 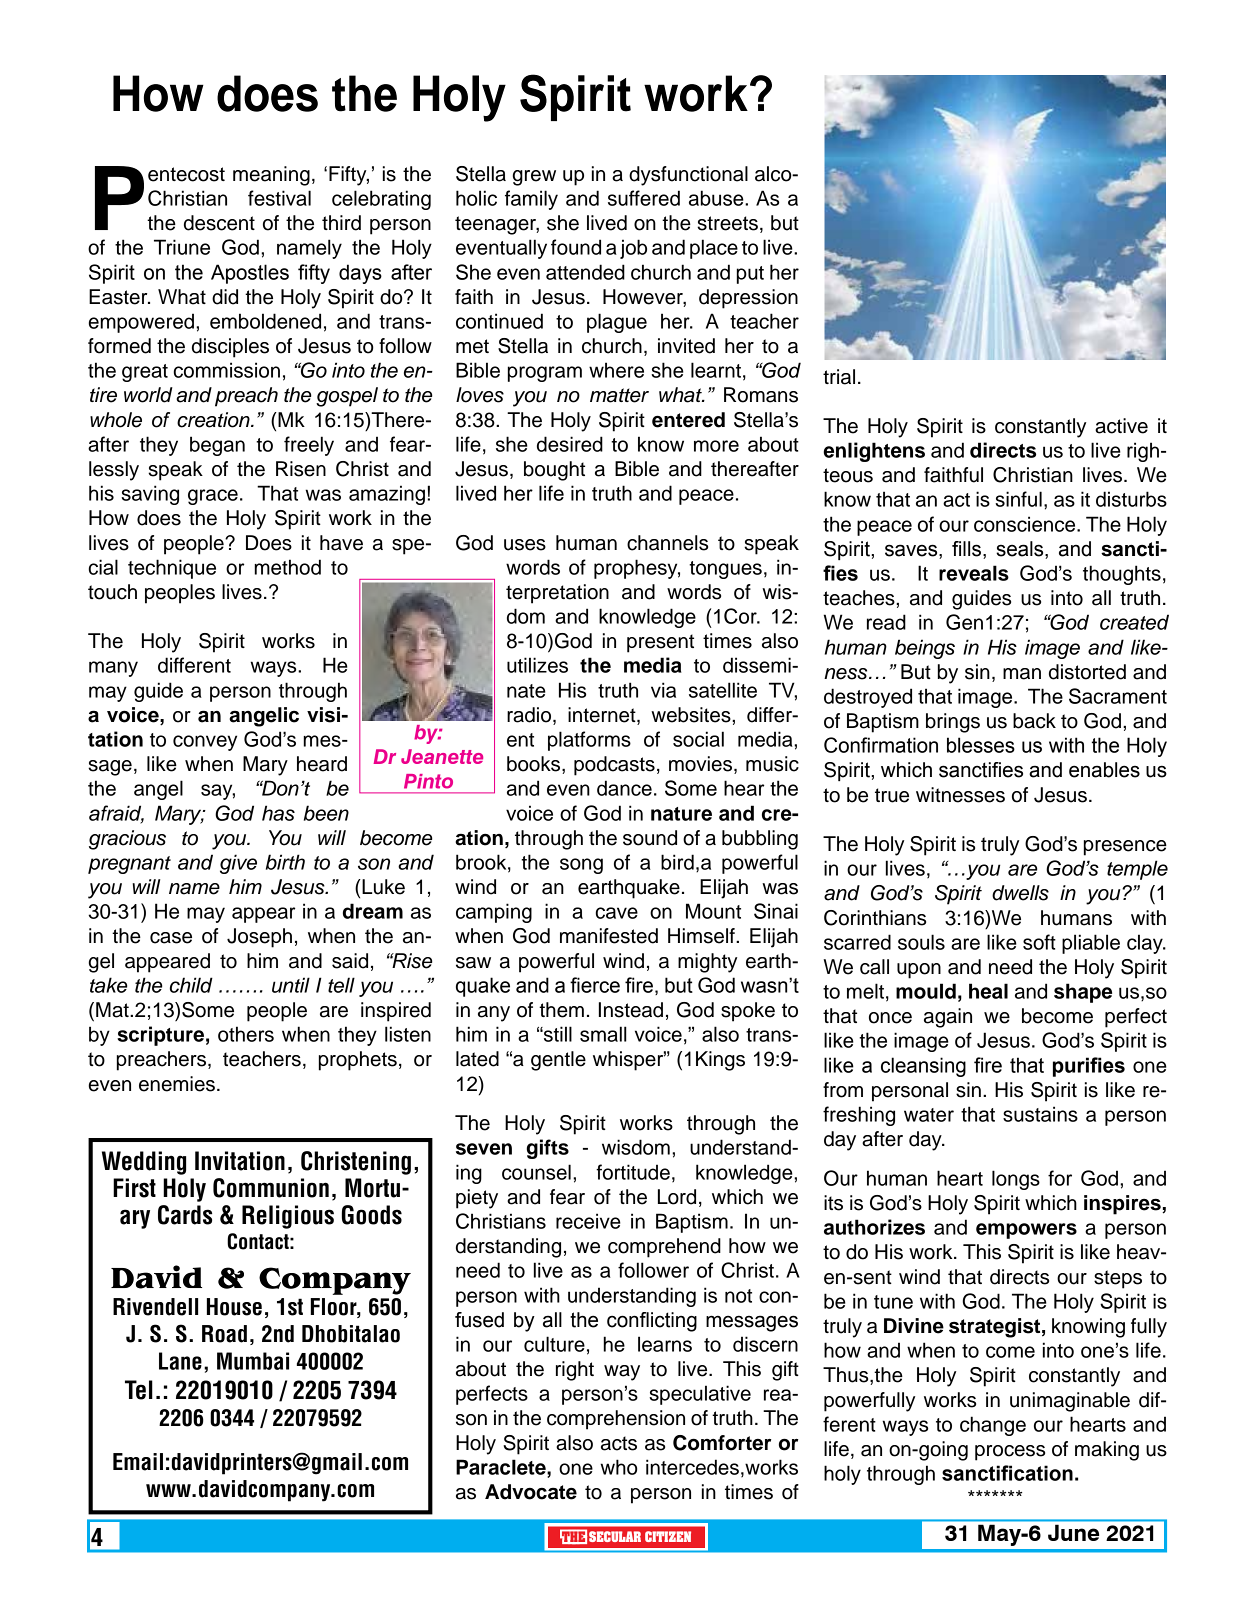 What do you see at coordinates (1026, 524) in the document?
I see `conscience` at bounding box center [1026, 524].
